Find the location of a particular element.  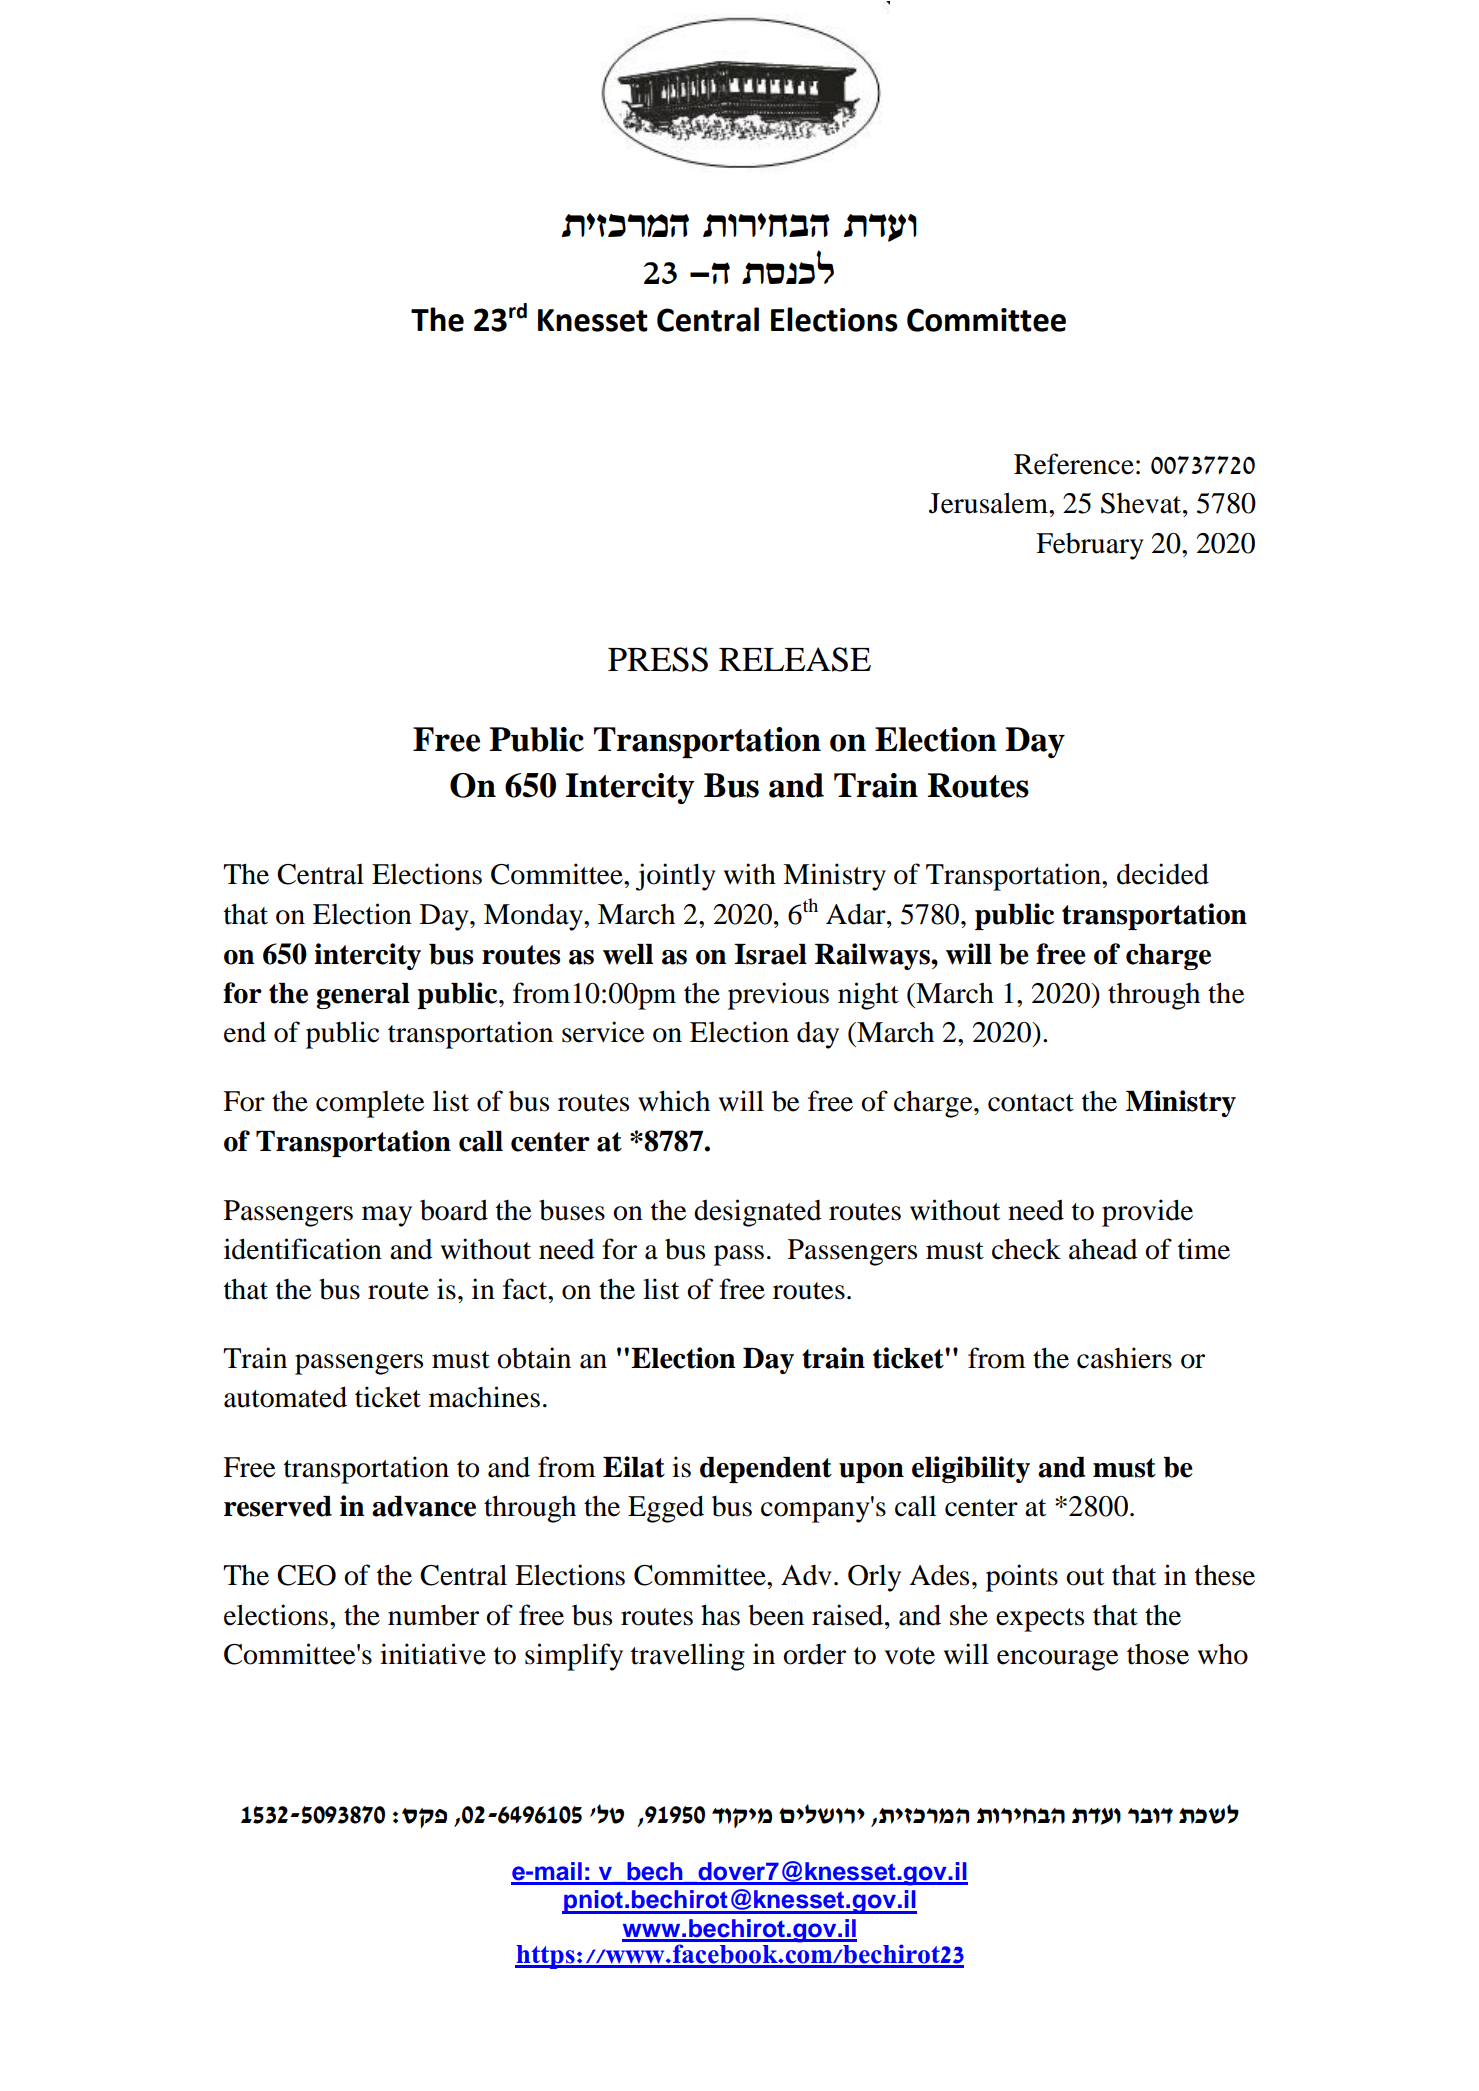

decided is located at coordinates (1163, 874).
